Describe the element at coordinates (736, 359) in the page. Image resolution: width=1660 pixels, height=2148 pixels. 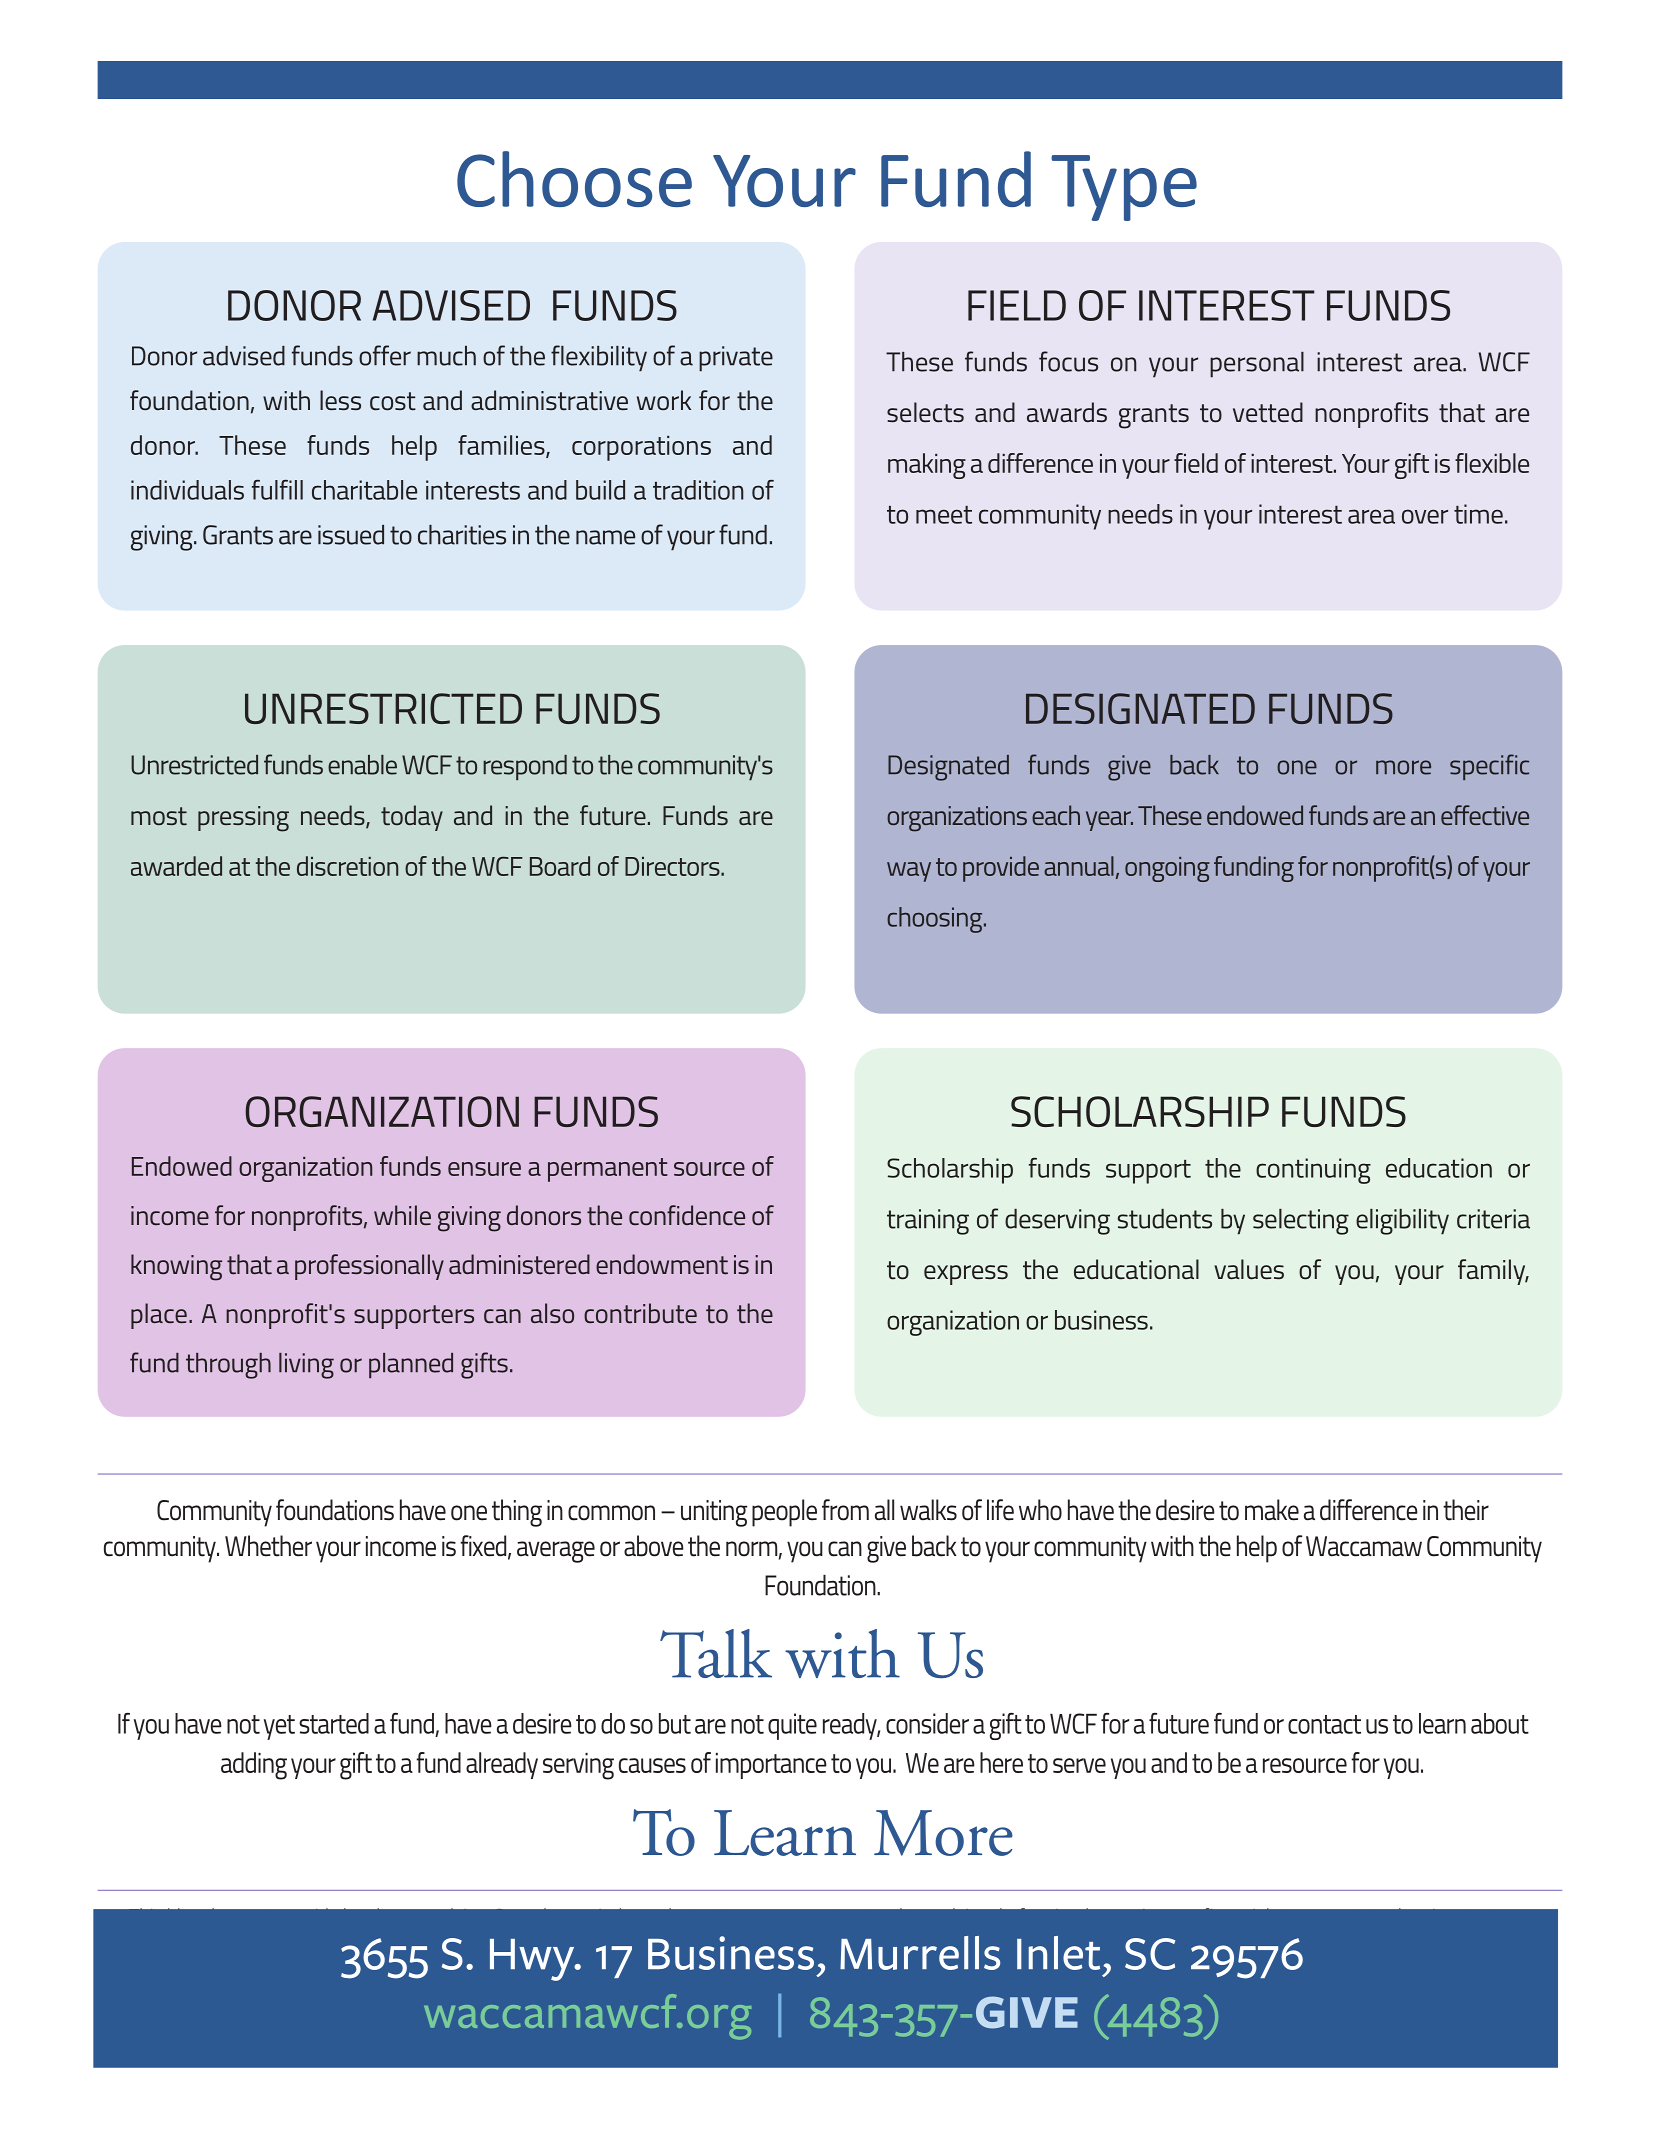
I see `private` at that location.
